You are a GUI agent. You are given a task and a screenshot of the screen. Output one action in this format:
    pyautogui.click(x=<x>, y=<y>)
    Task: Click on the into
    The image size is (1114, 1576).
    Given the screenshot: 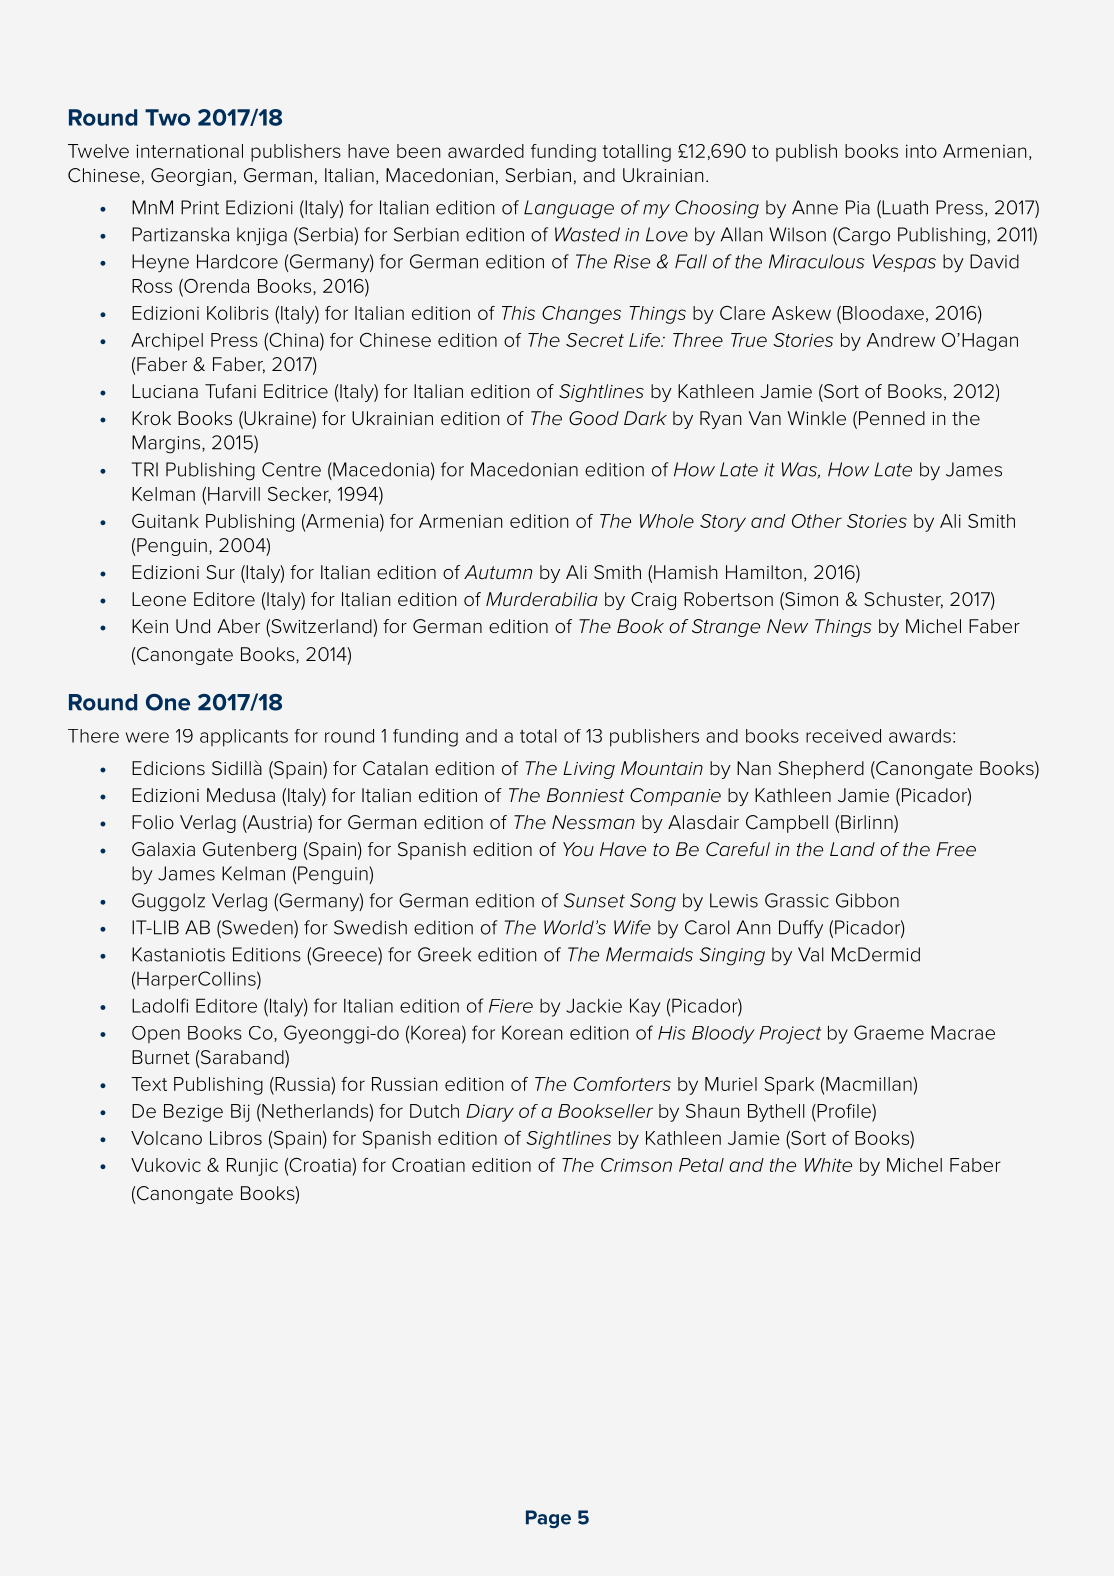 What is the action you would take?
    pyautogui.click(x=921, y=151)
